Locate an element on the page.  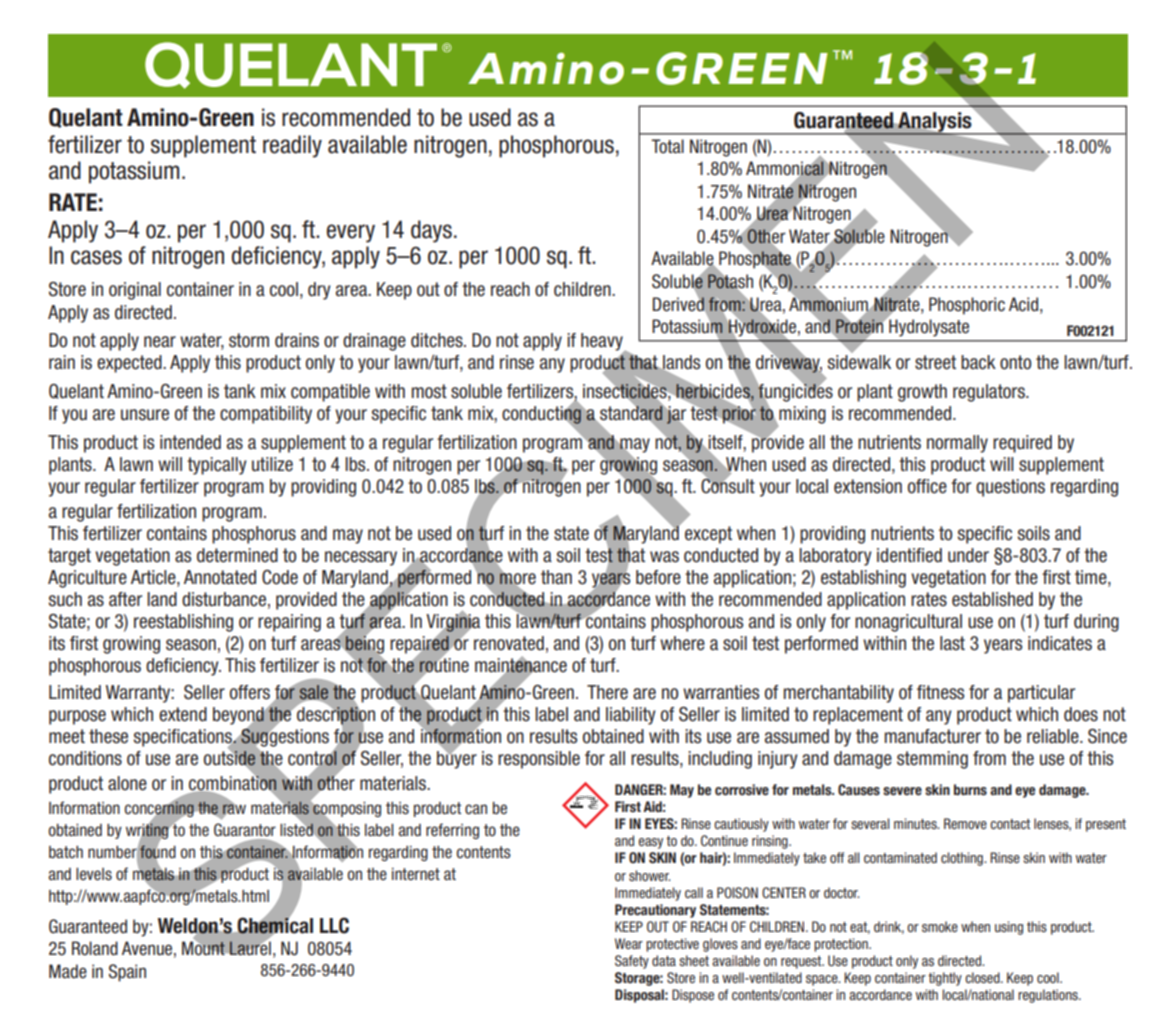
under is located at coordinates (968, 555).
